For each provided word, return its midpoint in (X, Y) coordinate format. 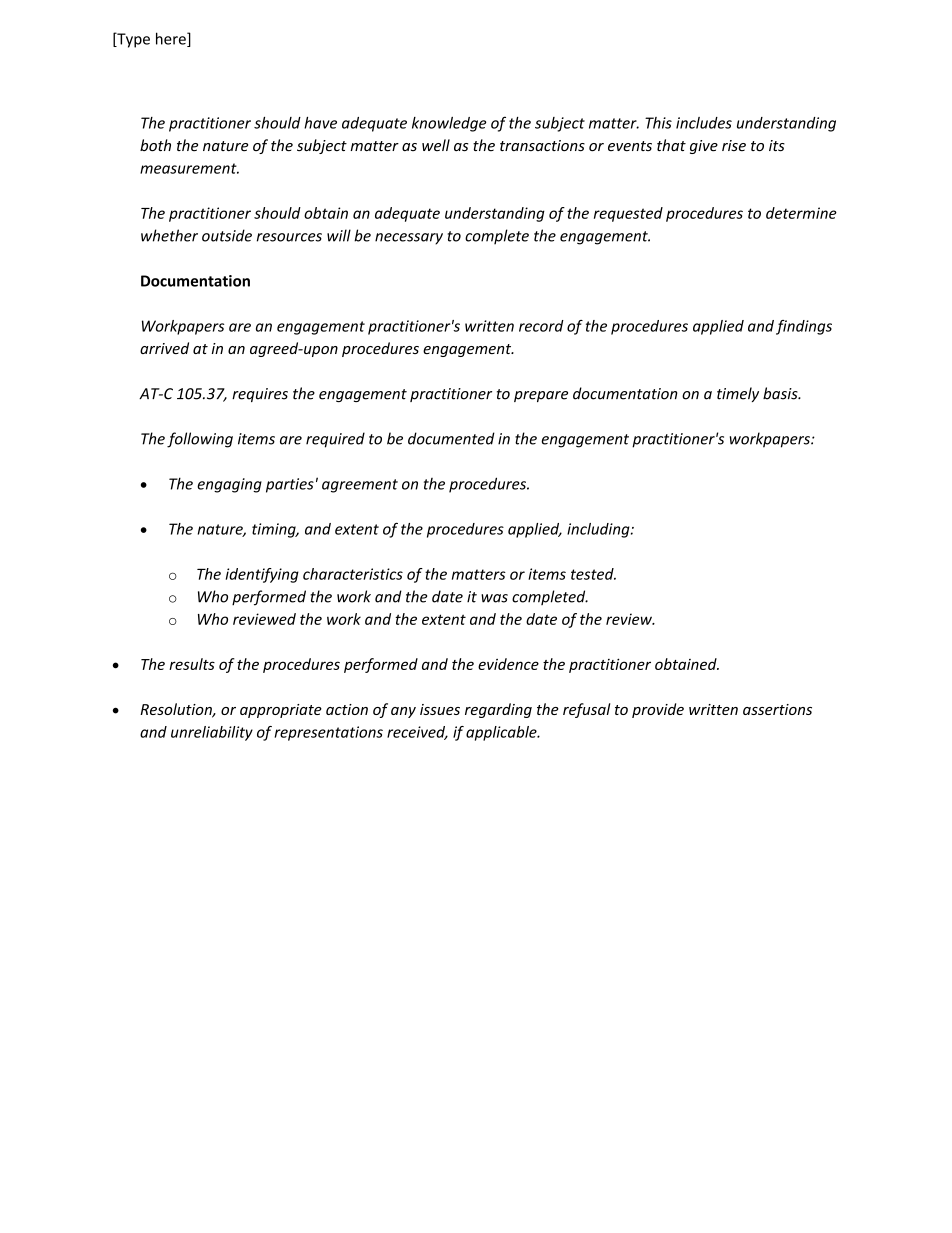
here (172, 39)
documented (451, 438)
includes (704, 123)
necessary (409, 239)
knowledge (449, 124)
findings (804, 327)
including (599, 530)
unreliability (212, 733)
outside (227, 235)
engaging (229, 485)
